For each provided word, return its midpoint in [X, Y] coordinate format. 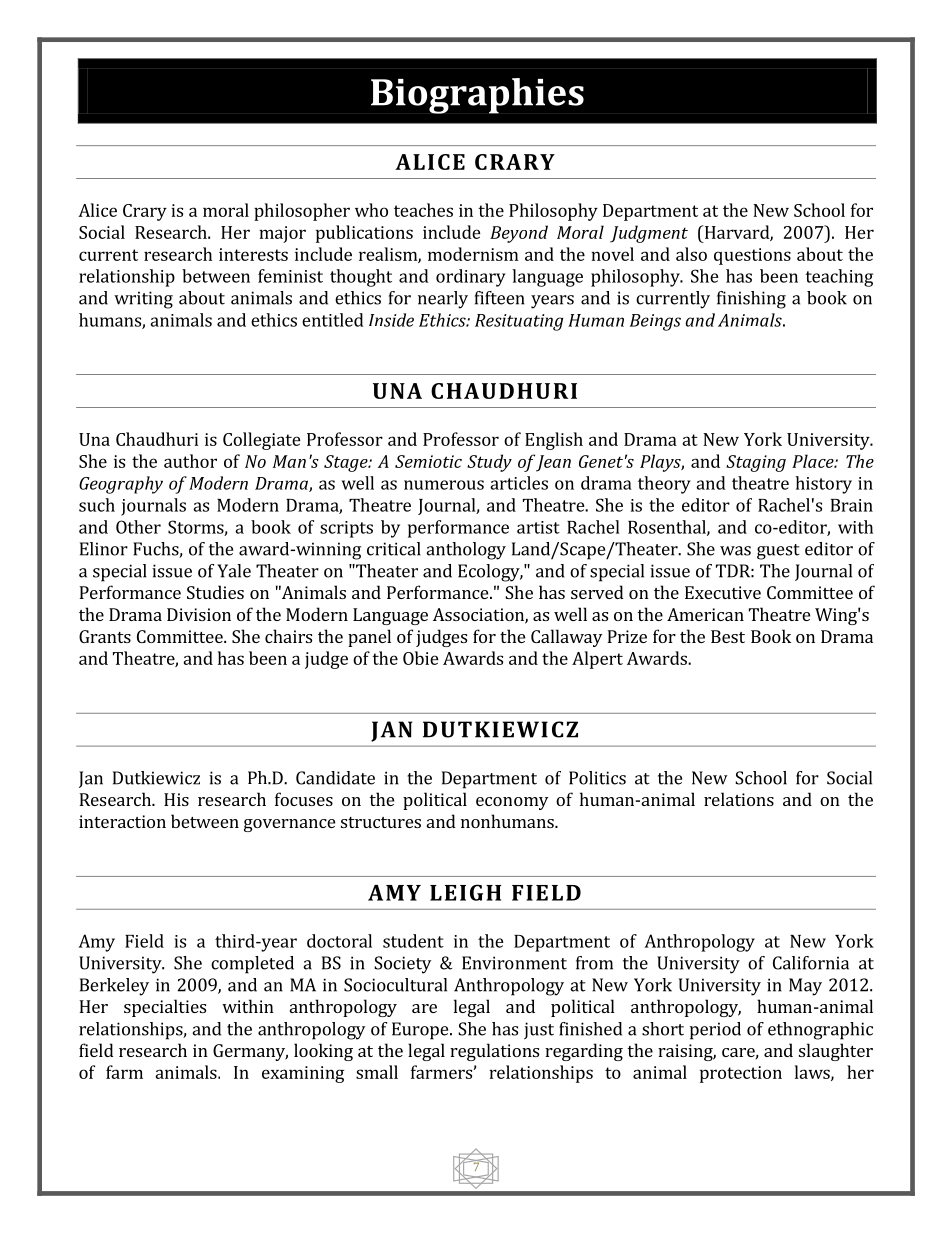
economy [512, 803]
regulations [494, 1052]
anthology [466, 551]
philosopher [302, 212]
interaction [122, 821]
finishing [751, 300]
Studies [215, 592]
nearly [443, 300]
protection [741, 1074]
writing [143, 300]
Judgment [649, 234]
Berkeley [114, 987]
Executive [723, 592]
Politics [597, 778]
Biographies [477, 96]
